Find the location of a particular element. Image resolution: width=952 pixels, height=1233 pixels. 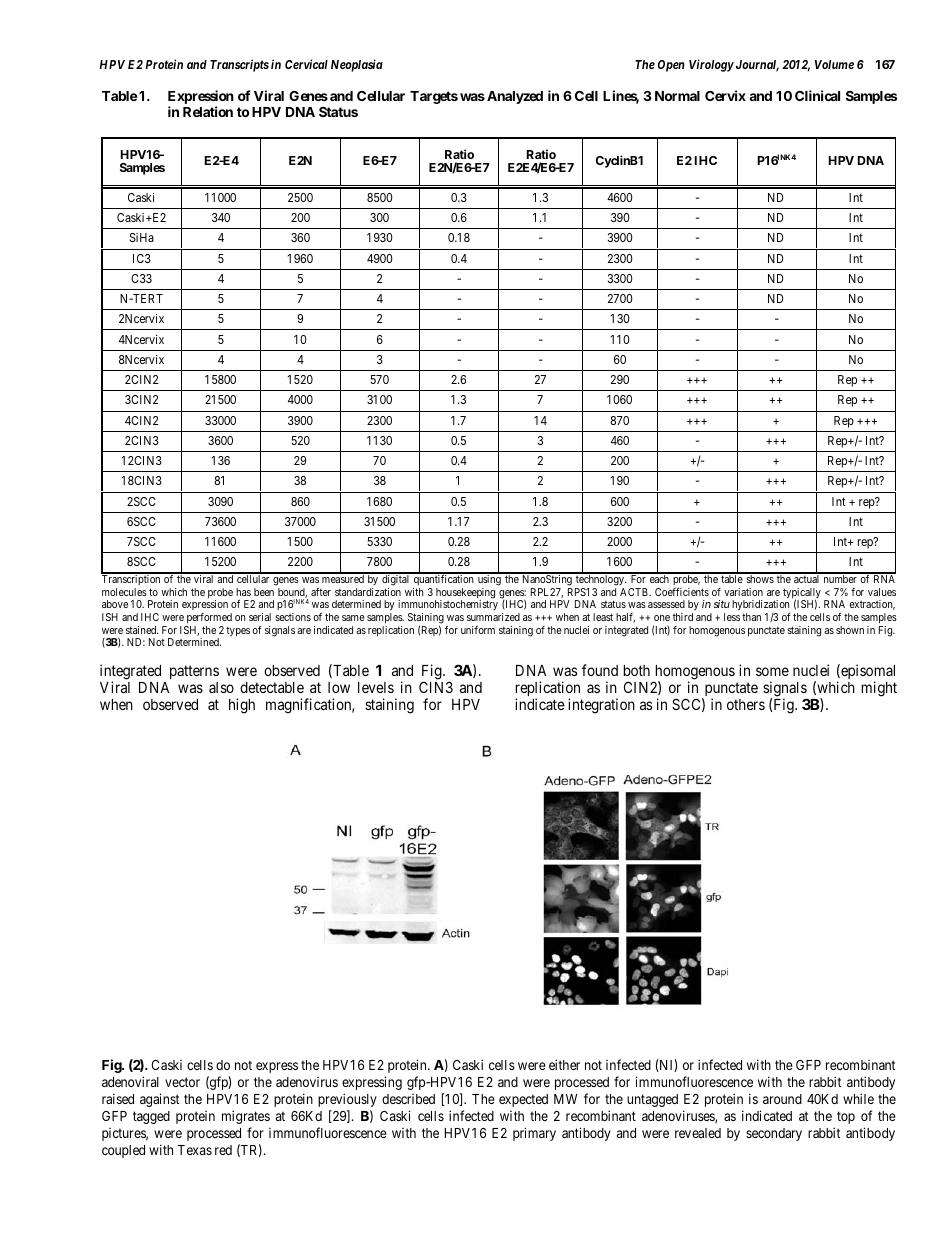

levels is located at coordinates (376, 687).
